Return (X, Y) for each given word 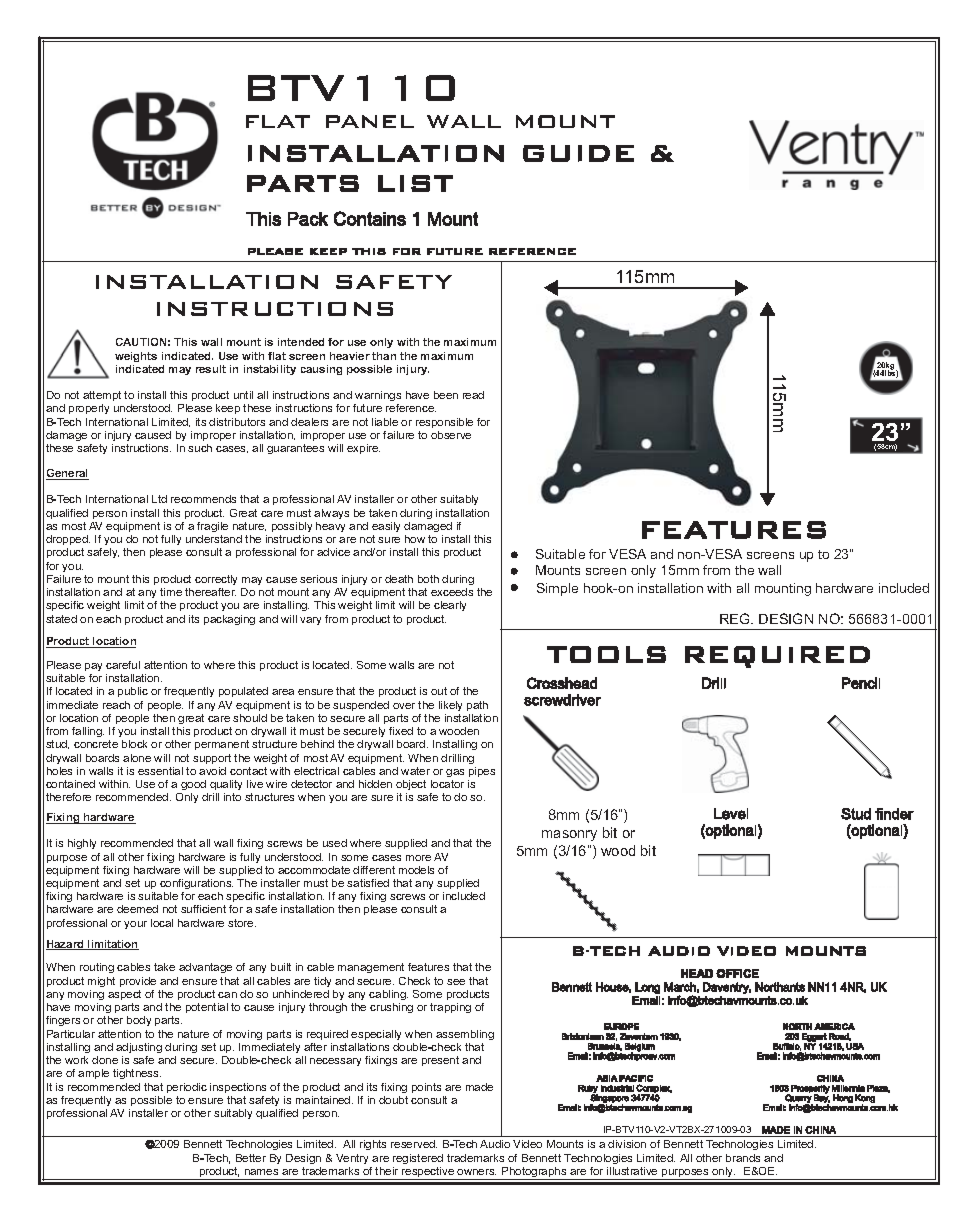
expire (363, 449)
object (411, 785)
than (384, 356)
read (473, 395)
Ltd (159, 499)
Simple (557, 589)
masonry (569, 835)
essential (160, 771)
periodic (187, 1088)
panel (370, 121)
